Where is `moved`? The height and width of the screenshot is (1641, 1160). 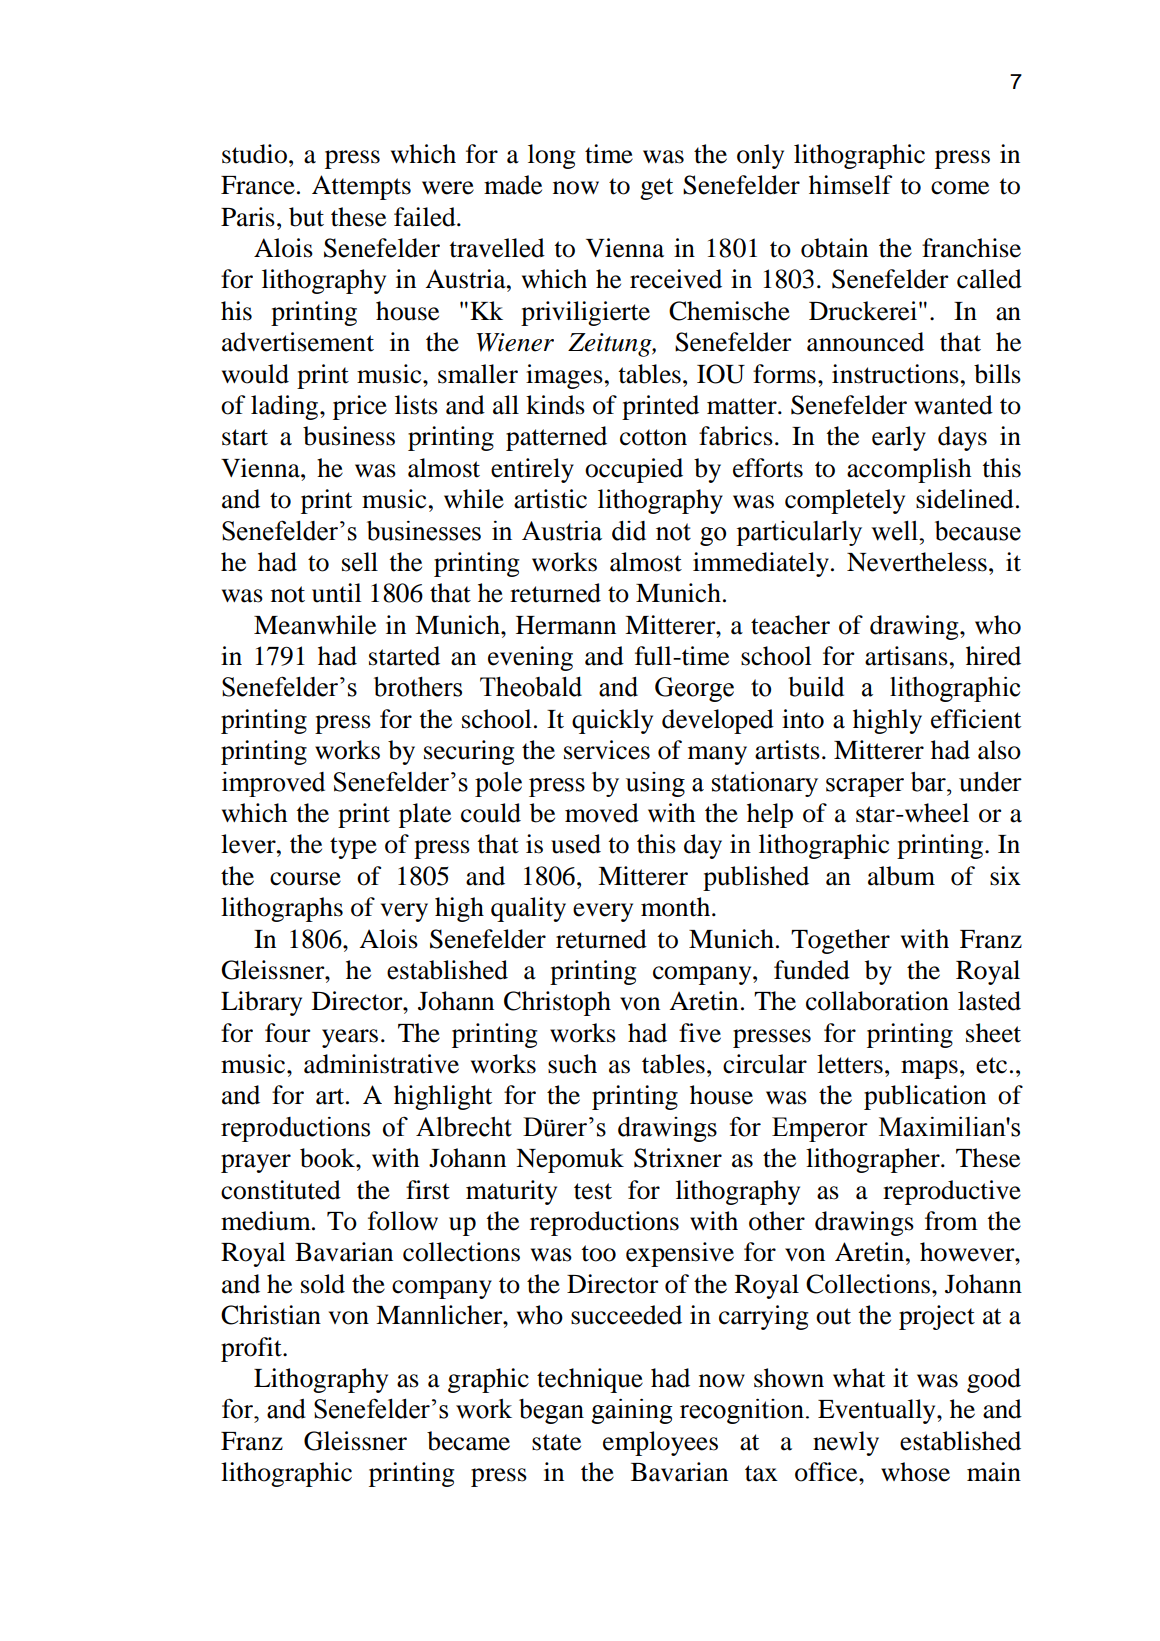
moved is located at coordinates (602, 813).
